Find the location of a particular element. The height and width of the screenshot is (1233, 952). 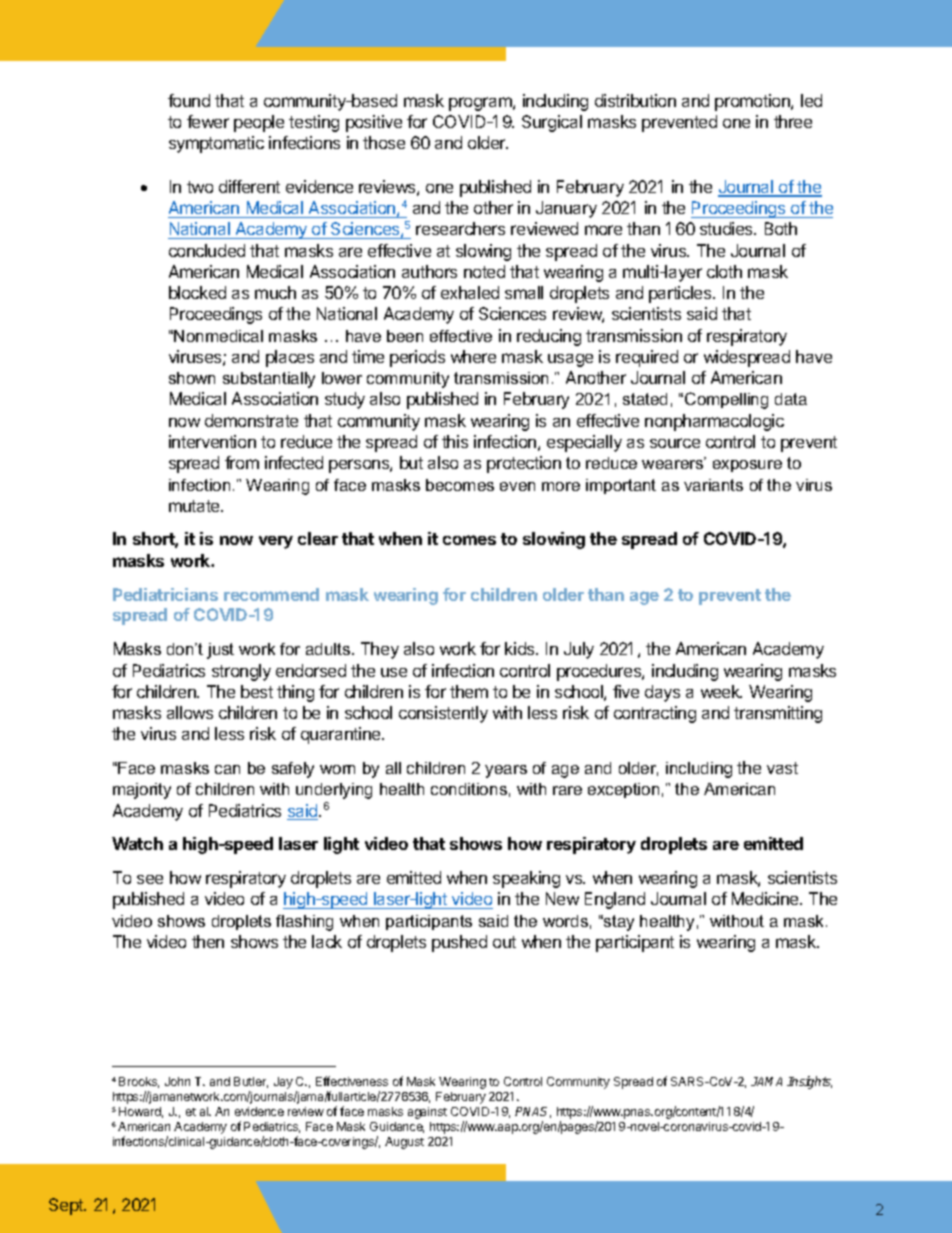

those is located at coordinates (384, 142).
